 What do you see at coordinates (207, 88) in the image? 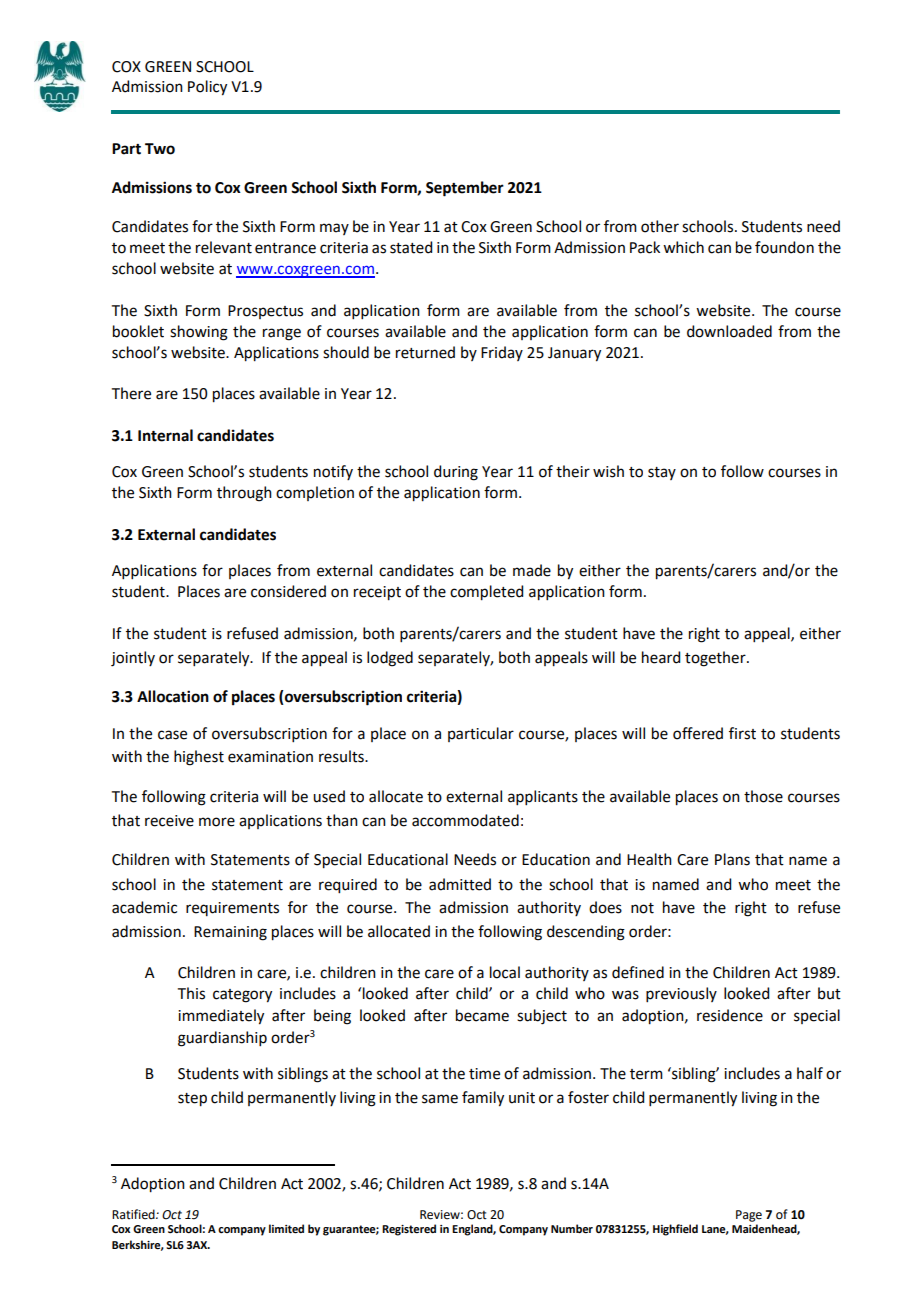
I see `Policy` at bounding box center [207, 88].
